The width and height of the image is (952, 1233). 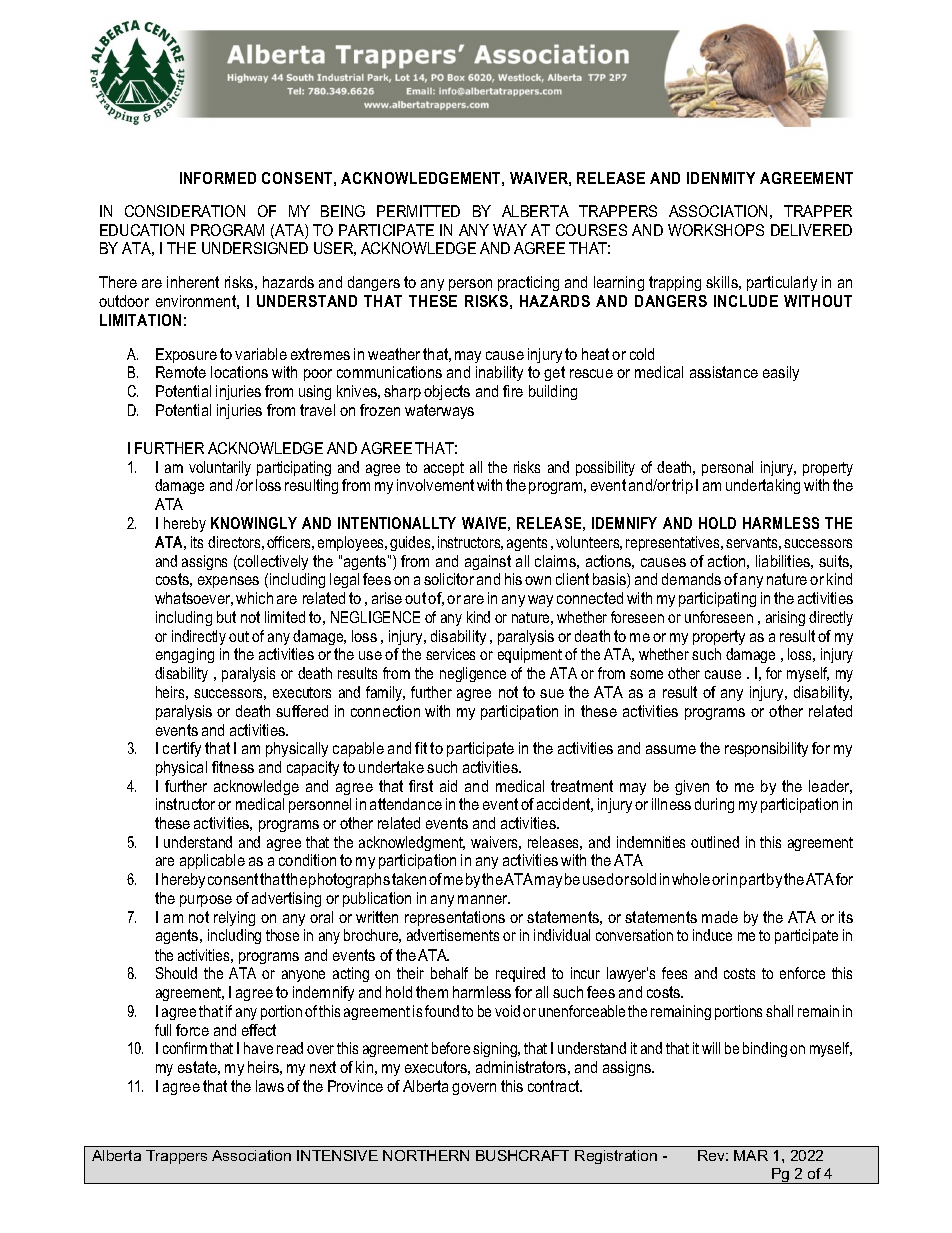 I want to click on WORKSHOPS, so click(x=716, y=230).
